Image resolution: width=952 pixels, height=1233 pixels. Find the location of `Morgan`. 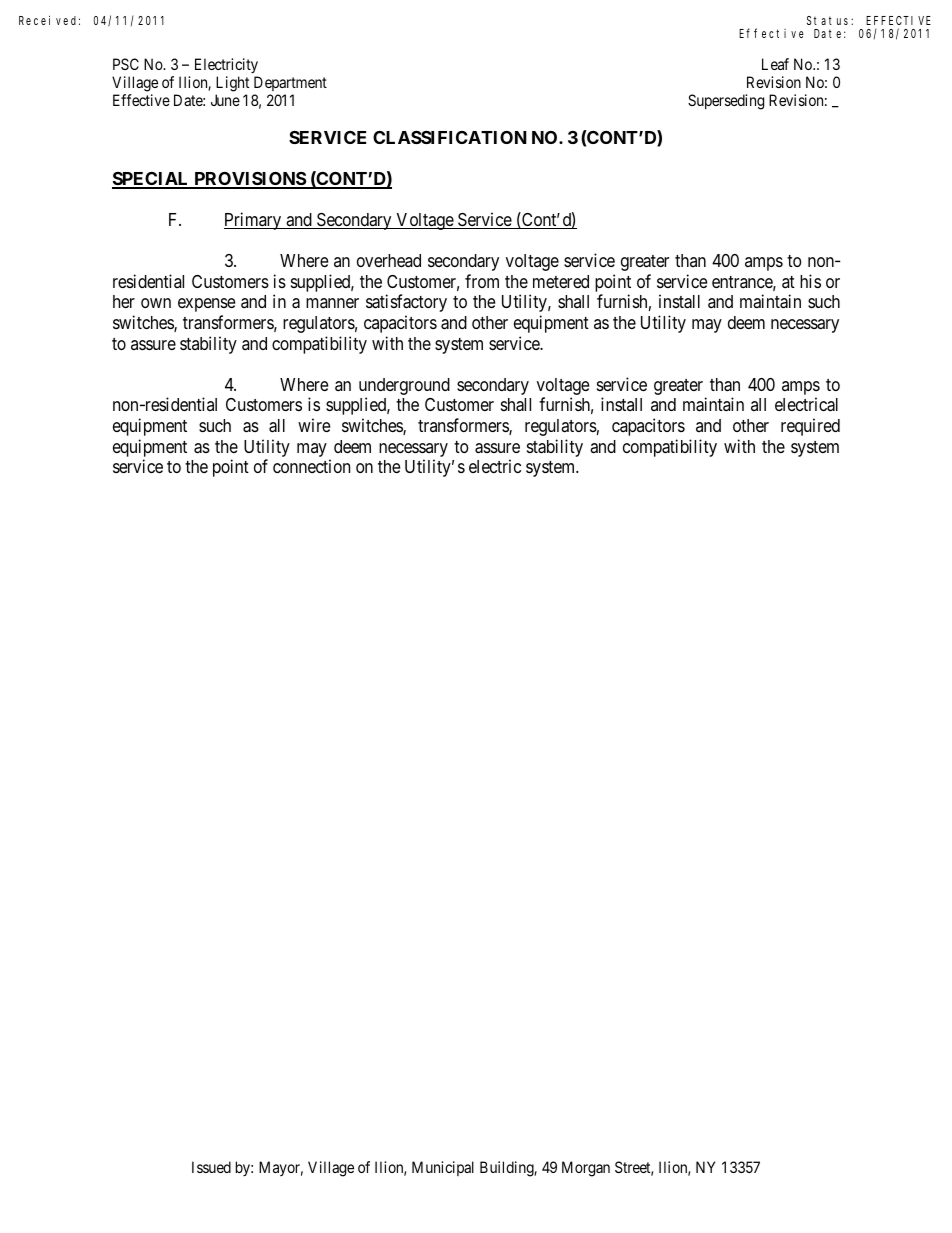

Morgan is located at coordinates (586, 1169).
